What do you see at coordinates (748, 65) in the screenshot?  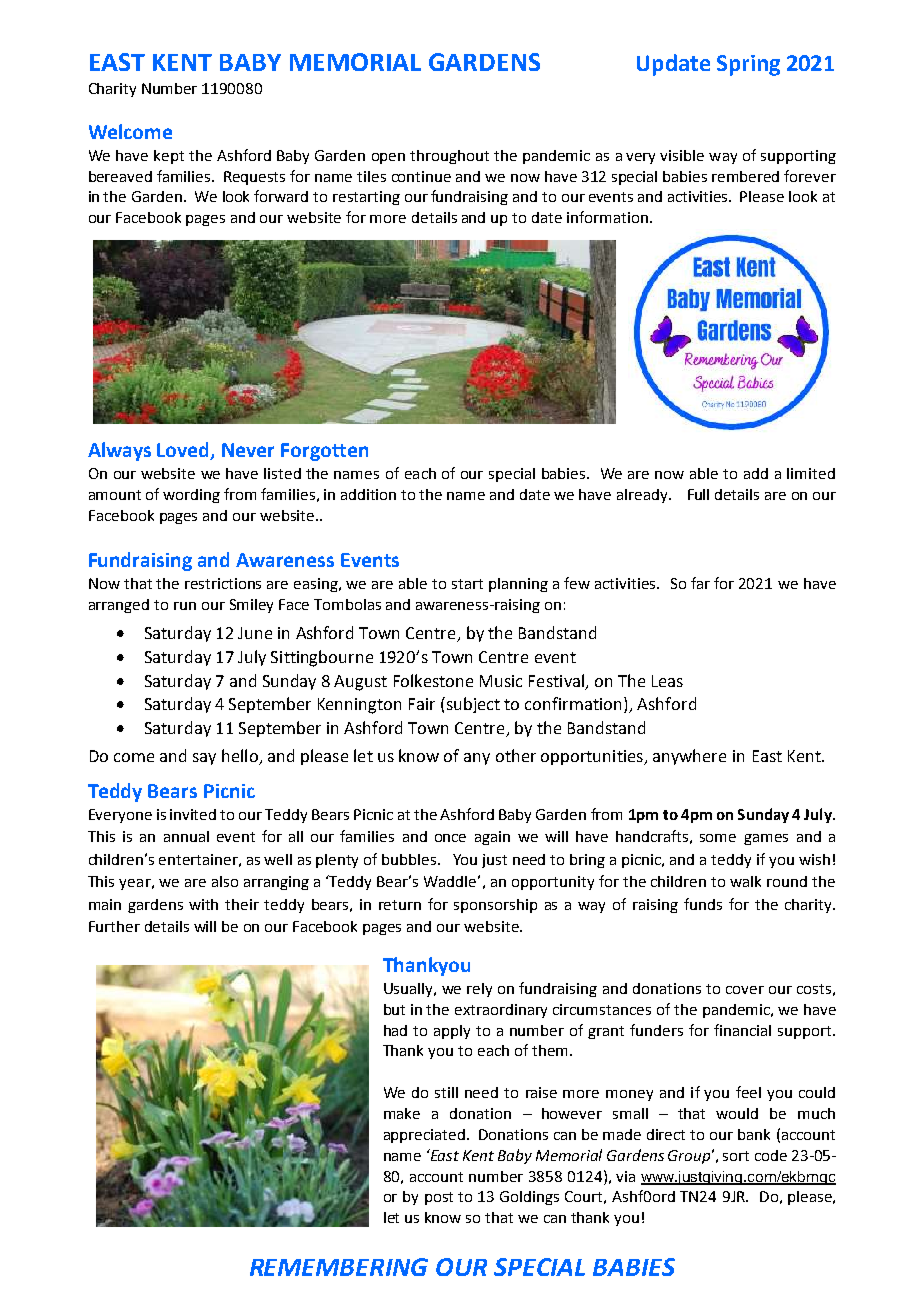 I see `Spring` at bounding box center [748, 65].
